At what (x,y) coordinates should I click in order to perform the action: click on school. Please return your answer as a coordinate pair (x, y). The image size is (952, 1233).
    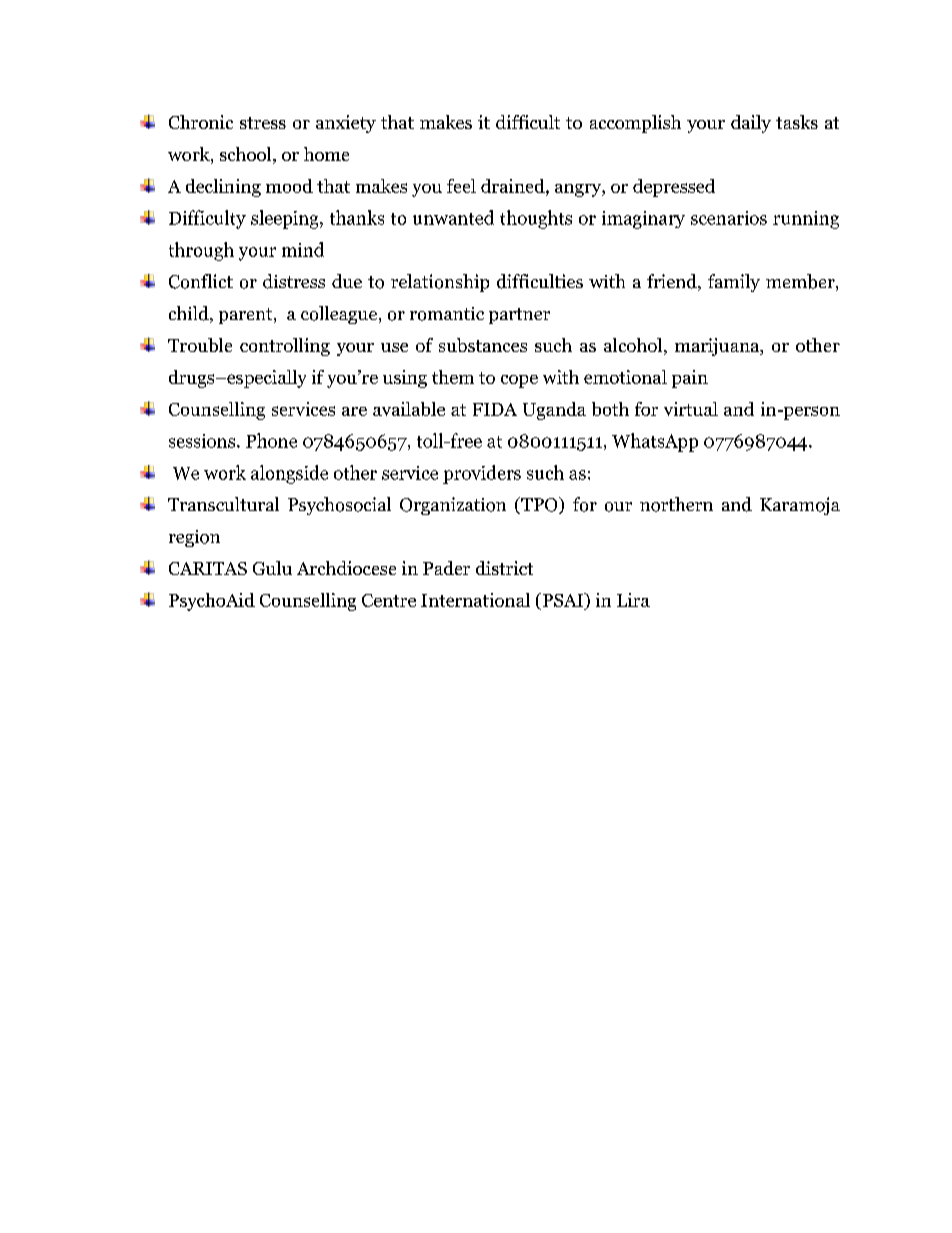
    Looking at the image, I should click on (247, 155).
